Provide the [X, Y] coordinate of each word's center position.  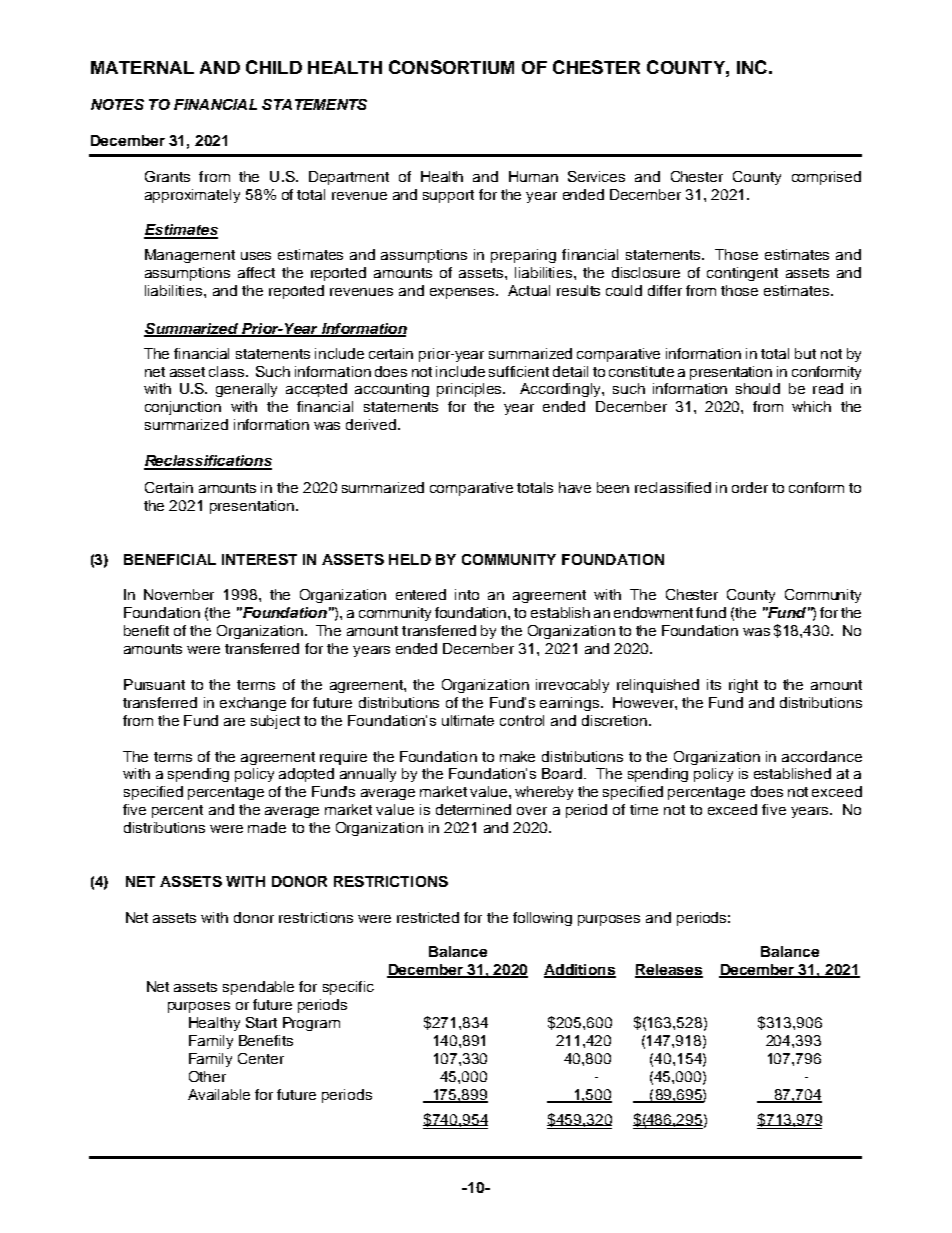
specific [348, 988]
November [179, 594]
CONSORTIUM [451, 67]
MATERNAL [142, 67]
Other [207, 1076]
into [467, 594]
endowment [653, 612]
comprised [826, 178]
